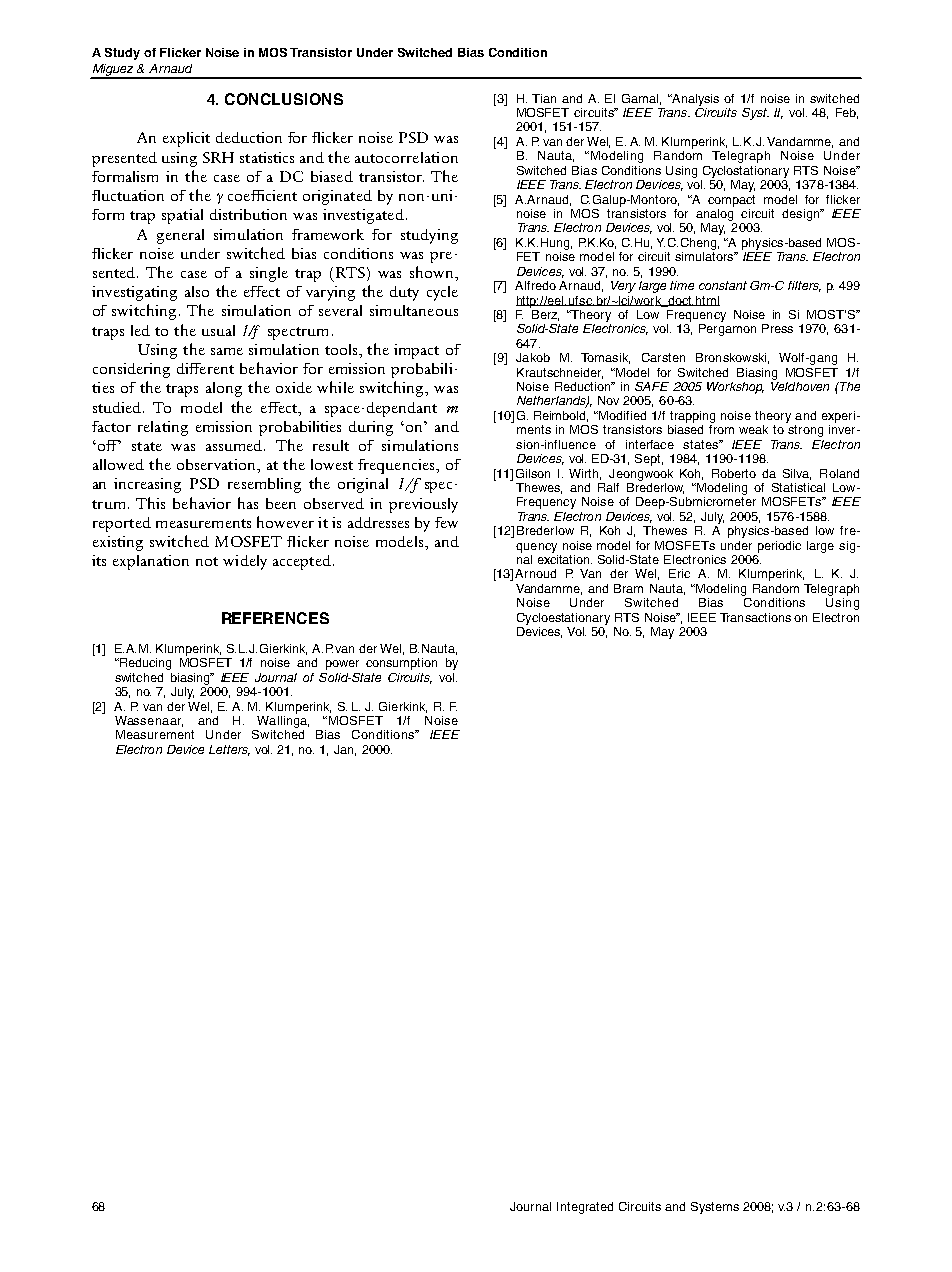  I want to click on Eric, so click(679, 573).
